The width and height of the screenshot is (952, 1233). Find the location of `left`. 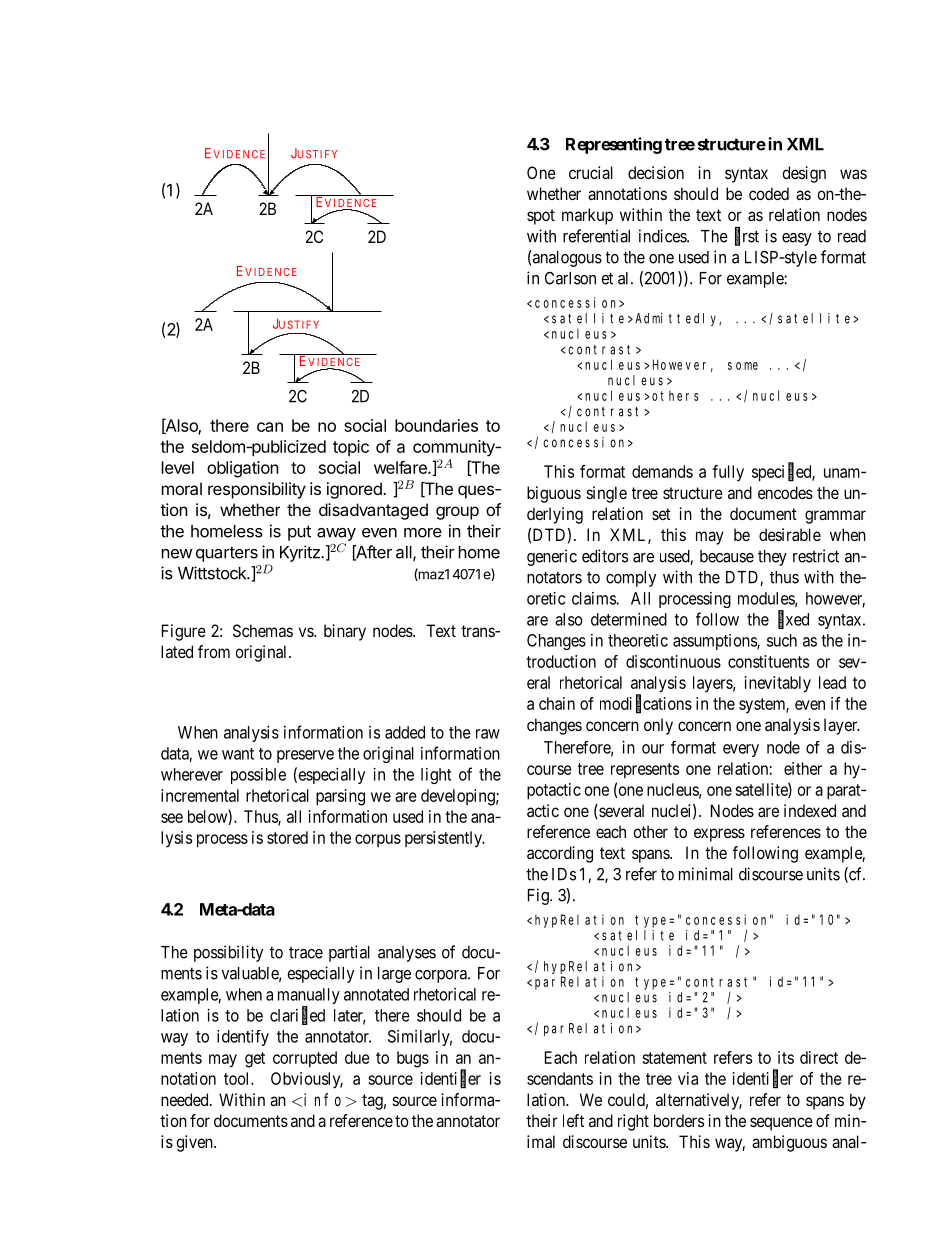

left is located at coordinates (573, 1120).
